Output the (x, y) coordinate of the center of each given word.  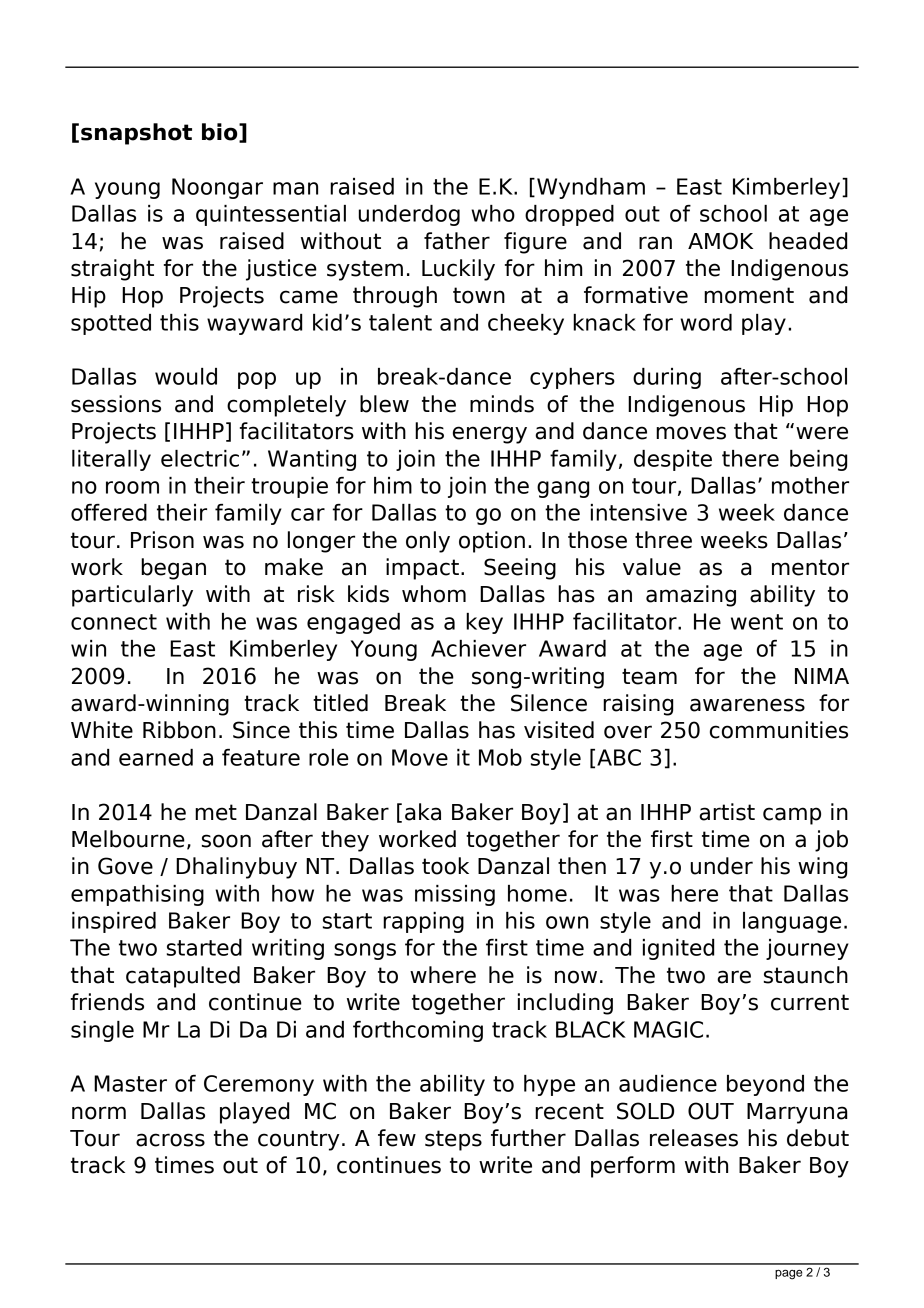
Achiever (478, 648)
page (788, 1275)
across (170, 1140)
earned (156, 757)
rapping (423, 922)
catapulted (183, 977)
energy (490, 435)
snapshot (136, 134)
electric (200, 458)
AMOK (720, 241)
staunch (806, 975)
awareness (747, 705)
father (457, 241)
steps (453, 1140)
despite (673, 460)
